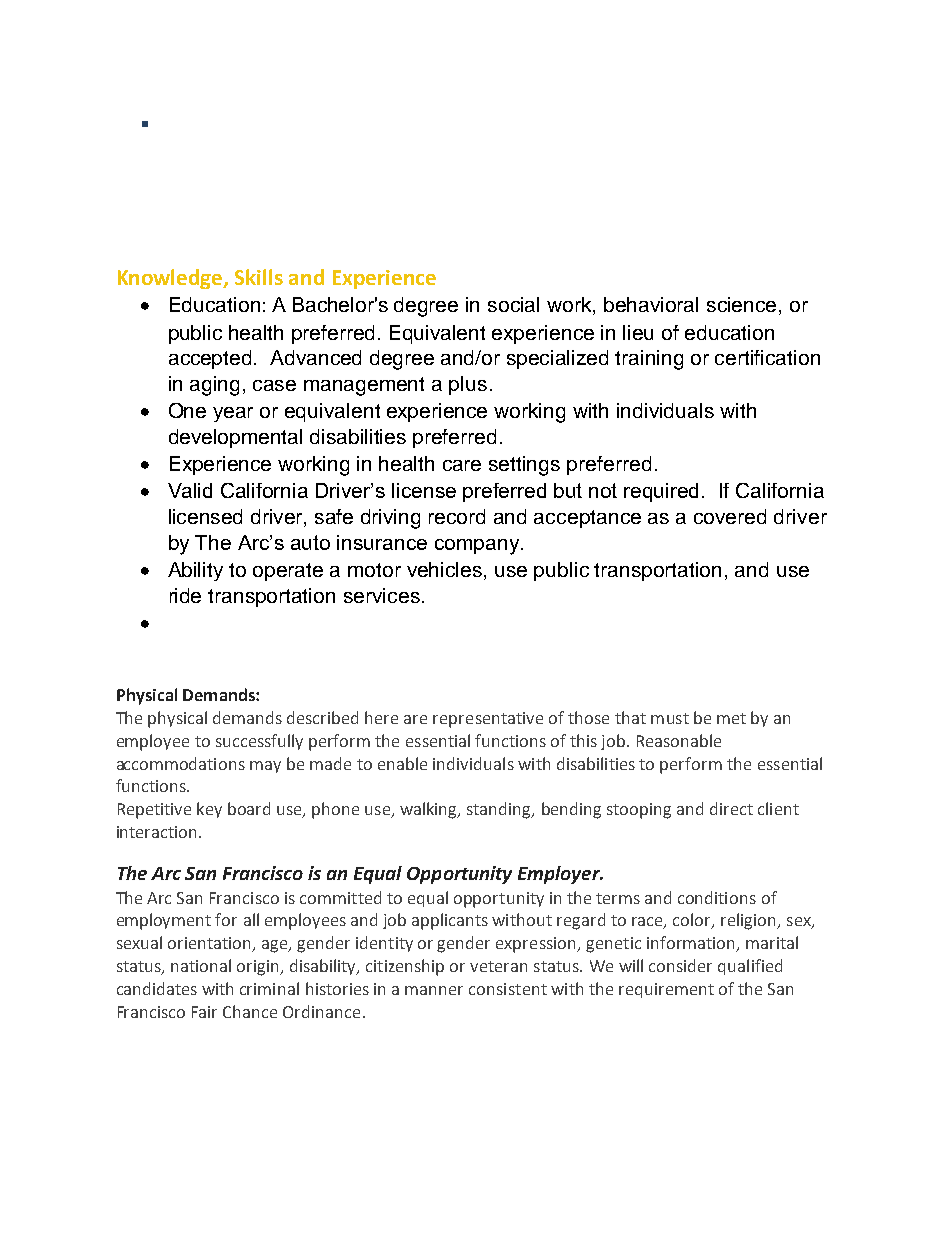 This image has width=952, height=1233. Describe the element at coordinates (382, 595) in the image. I see `services` at that location.
